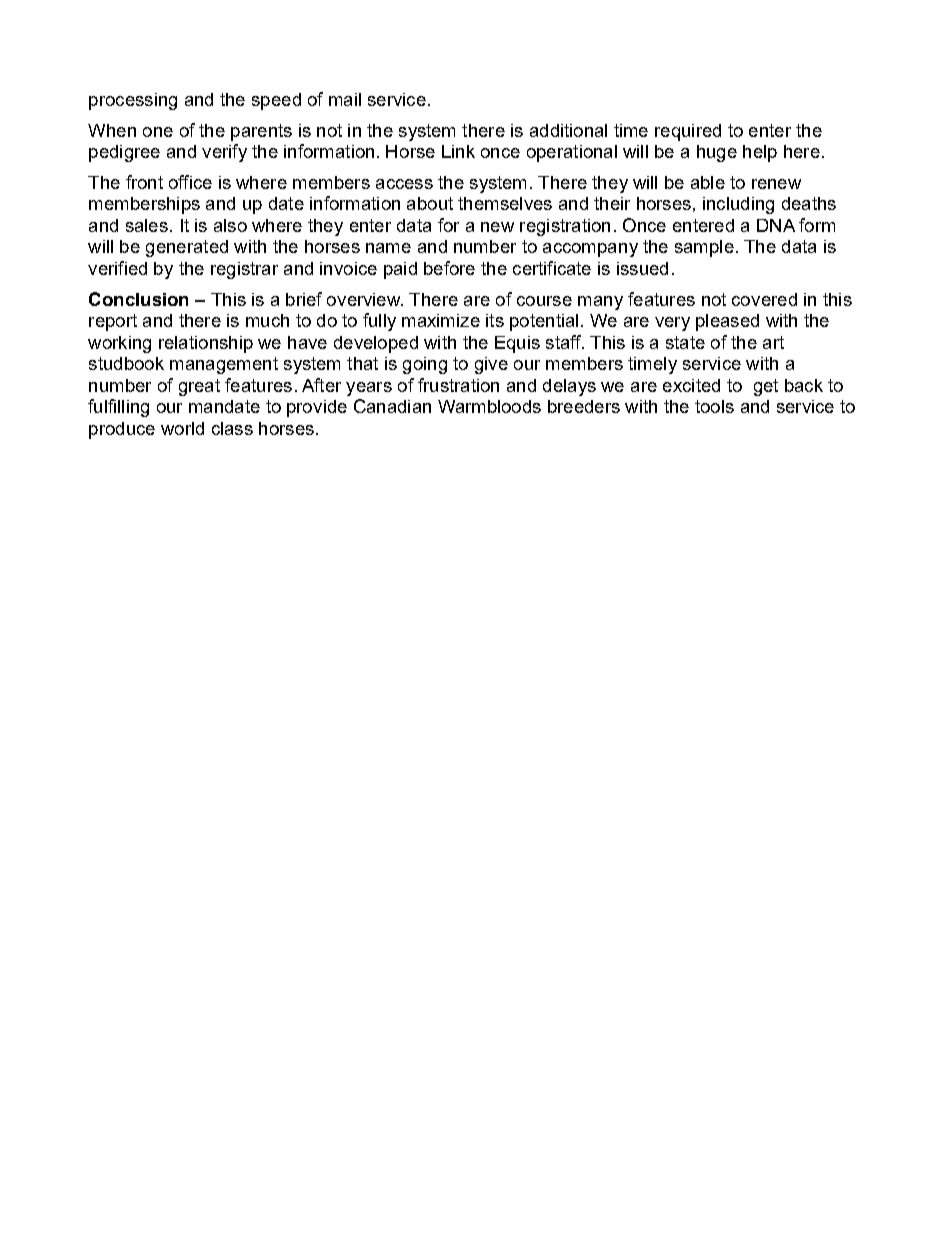 Image resolution: width=952 pixels, height=1233 pixels. What do you see at coordinates (345, 99) in the screenshot?
I see `mail` at bounding box center [345, 99].
